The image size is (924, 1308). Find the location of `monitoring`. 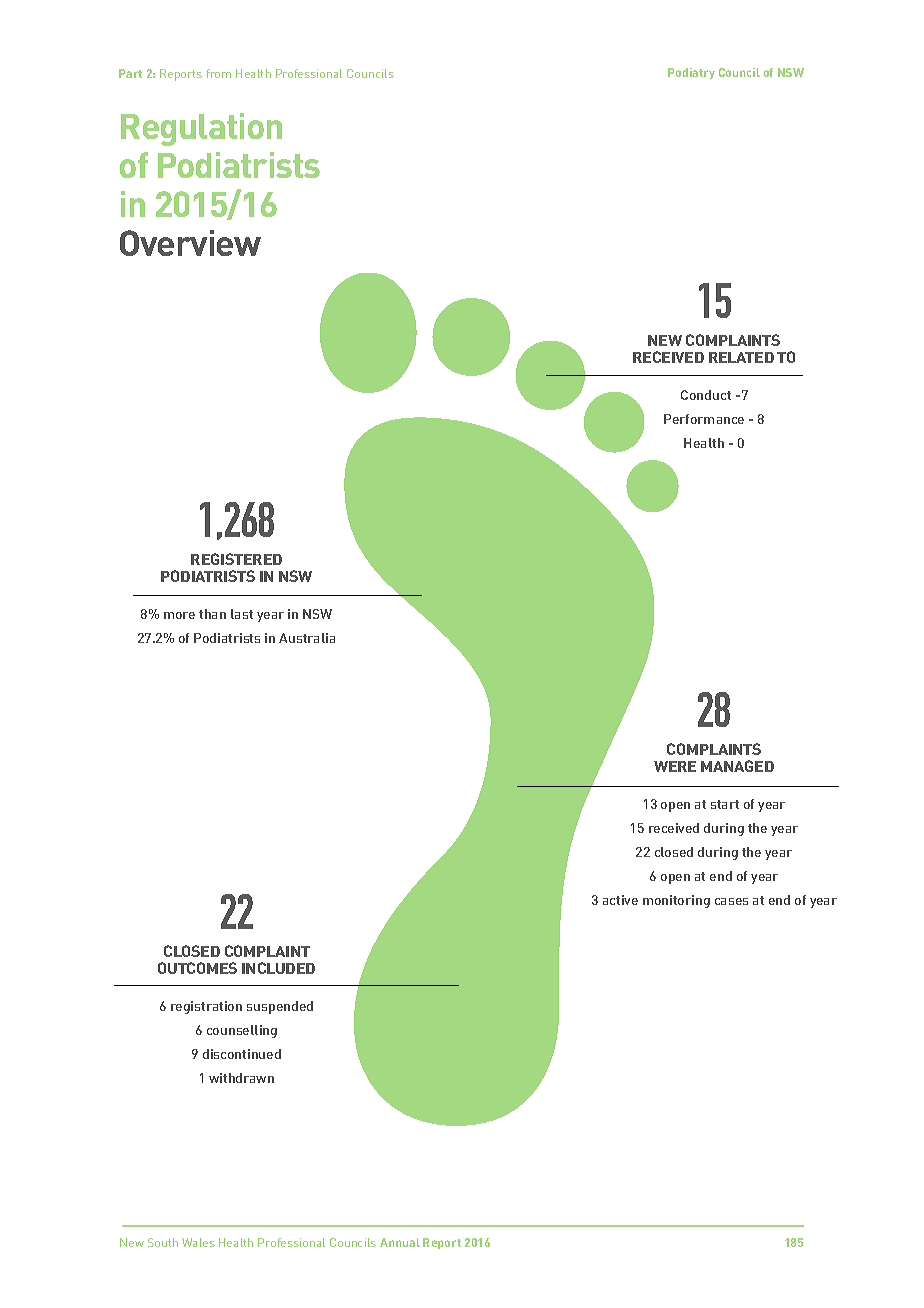

monitoring is located at coordinates (676, 901).
